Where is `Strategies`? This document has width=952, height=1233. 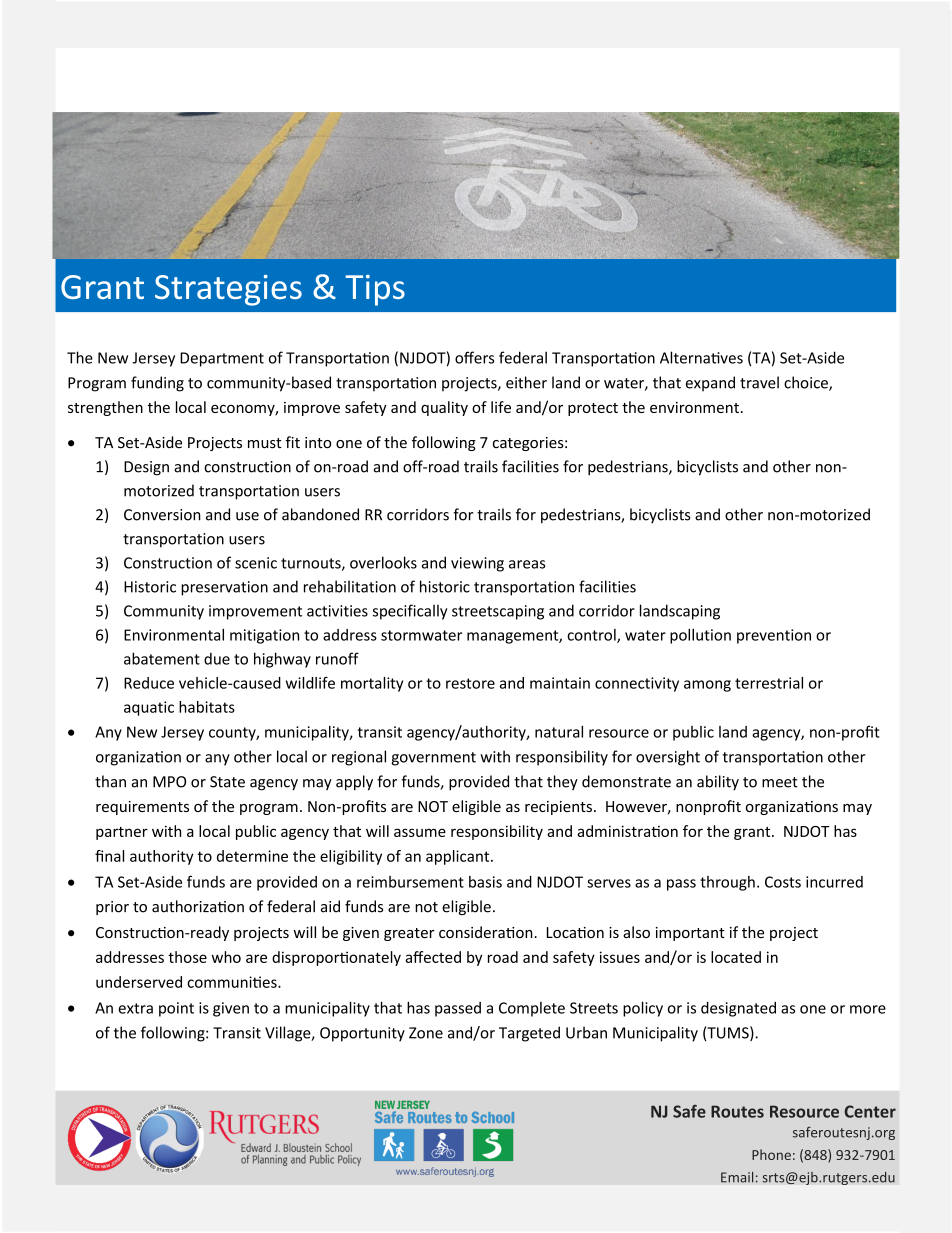
Strategies is located at coordinates (228, 290).
